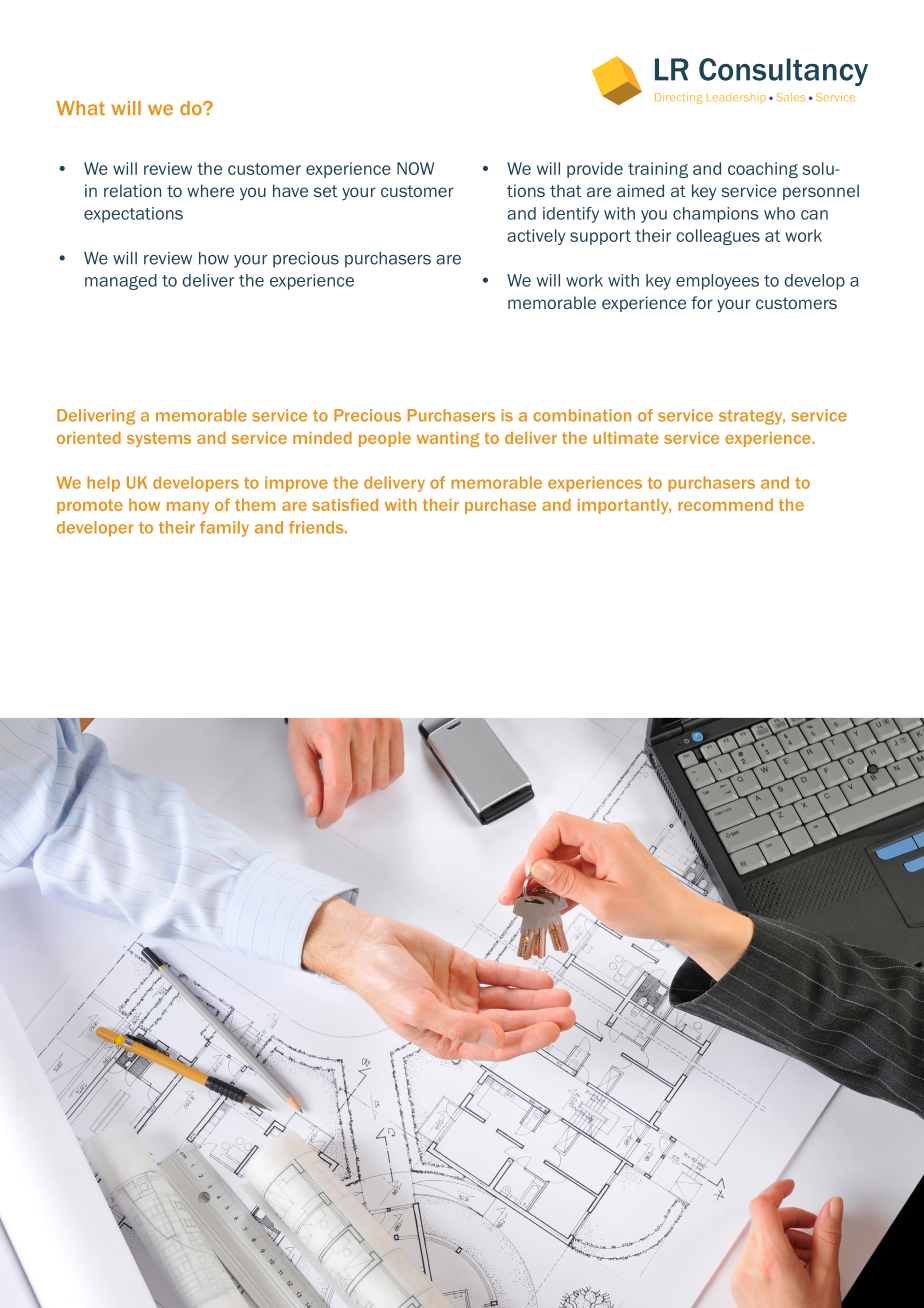  Describe the element at coordinates (415, 168) in the document. I see `NOW` at that location.
